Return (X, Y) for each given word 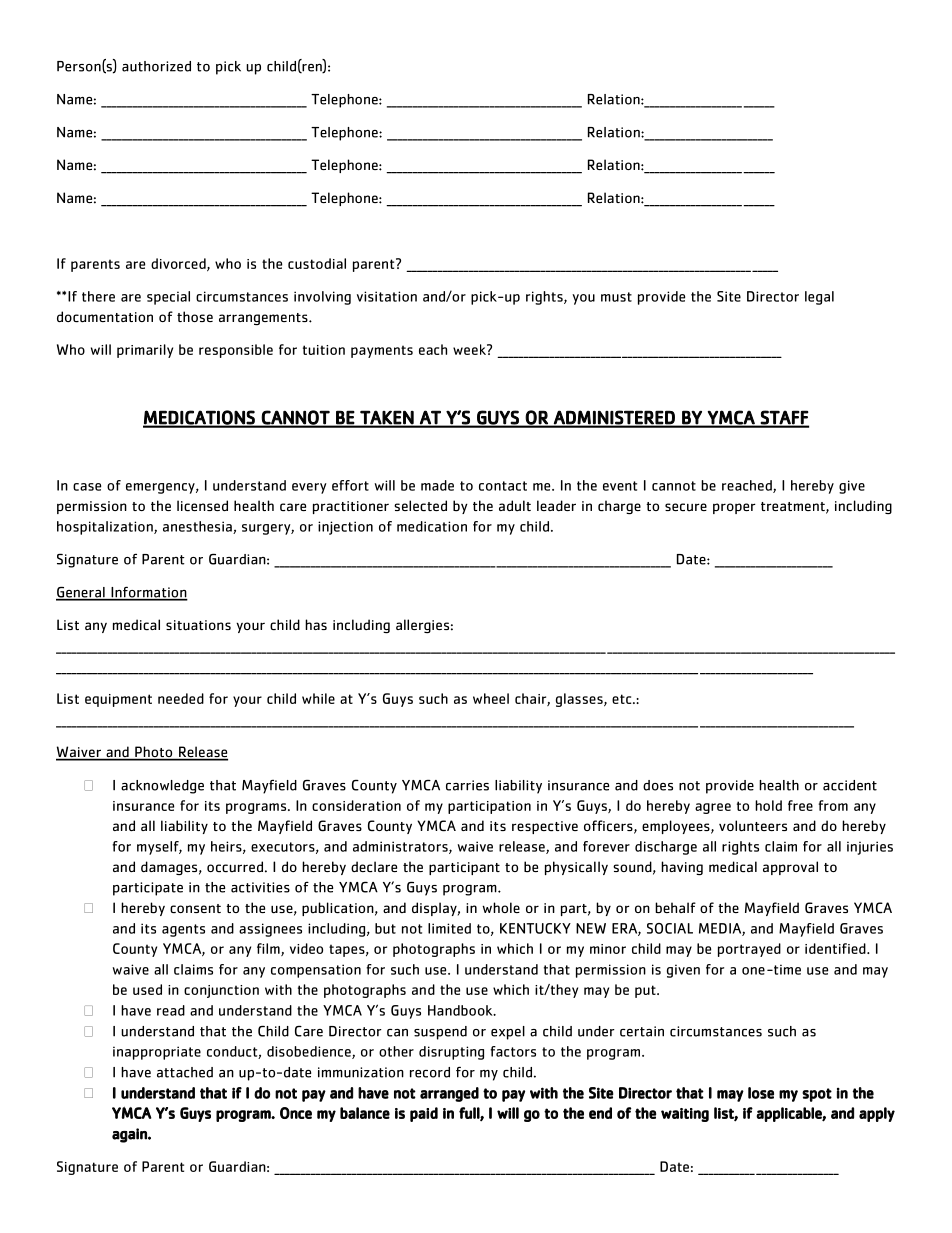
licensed (202, 505)
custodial (317, 263)
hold (768, 805)
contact (503, 486)
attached (185, 1072)
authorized (156, 66)
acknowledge (162, 787)
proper (734, 508)
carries (467, 785)
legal (819, 298)
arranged (449, 1094)
